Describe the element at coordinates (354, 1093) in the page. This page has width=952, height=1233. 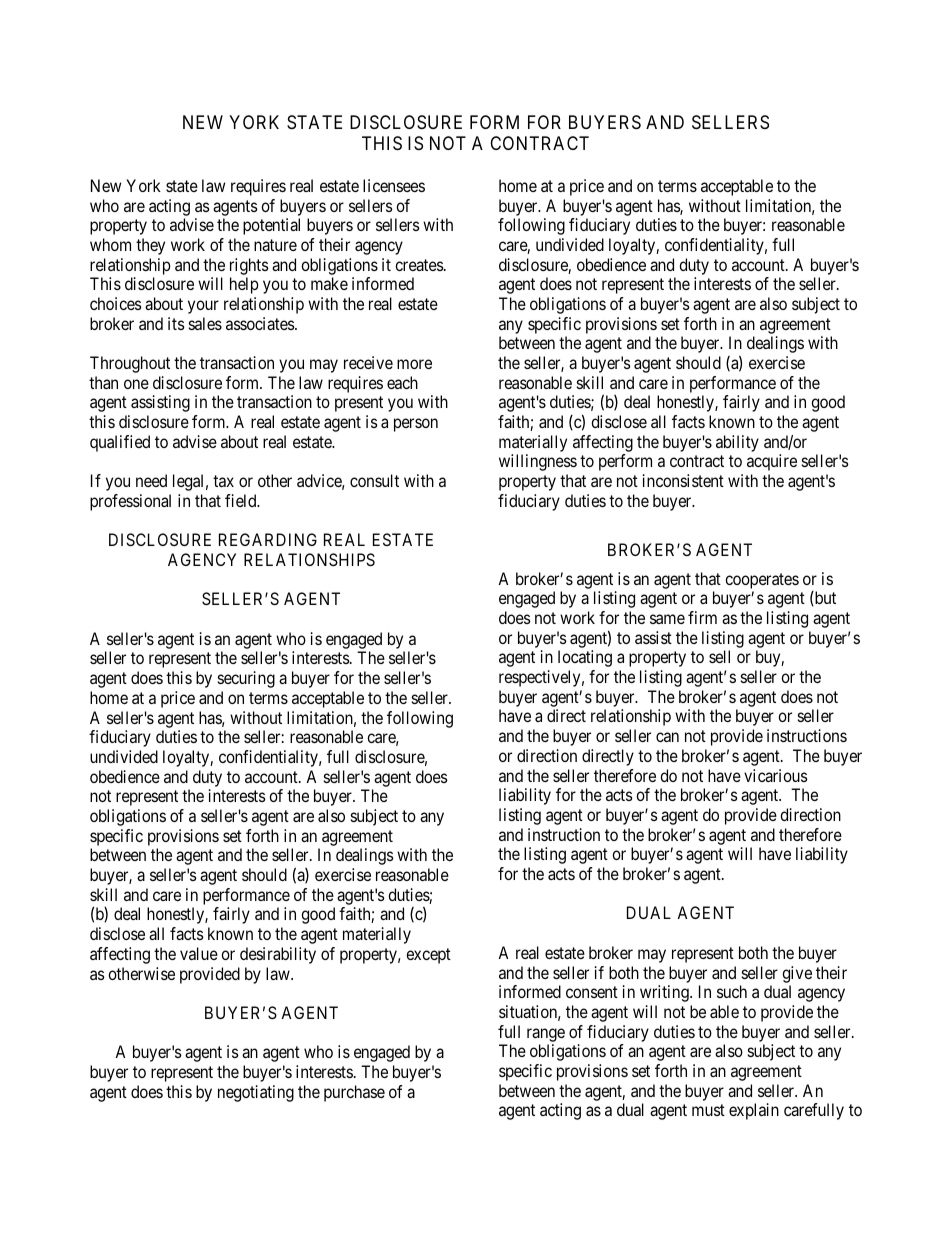
I see `purchase` at that location.
